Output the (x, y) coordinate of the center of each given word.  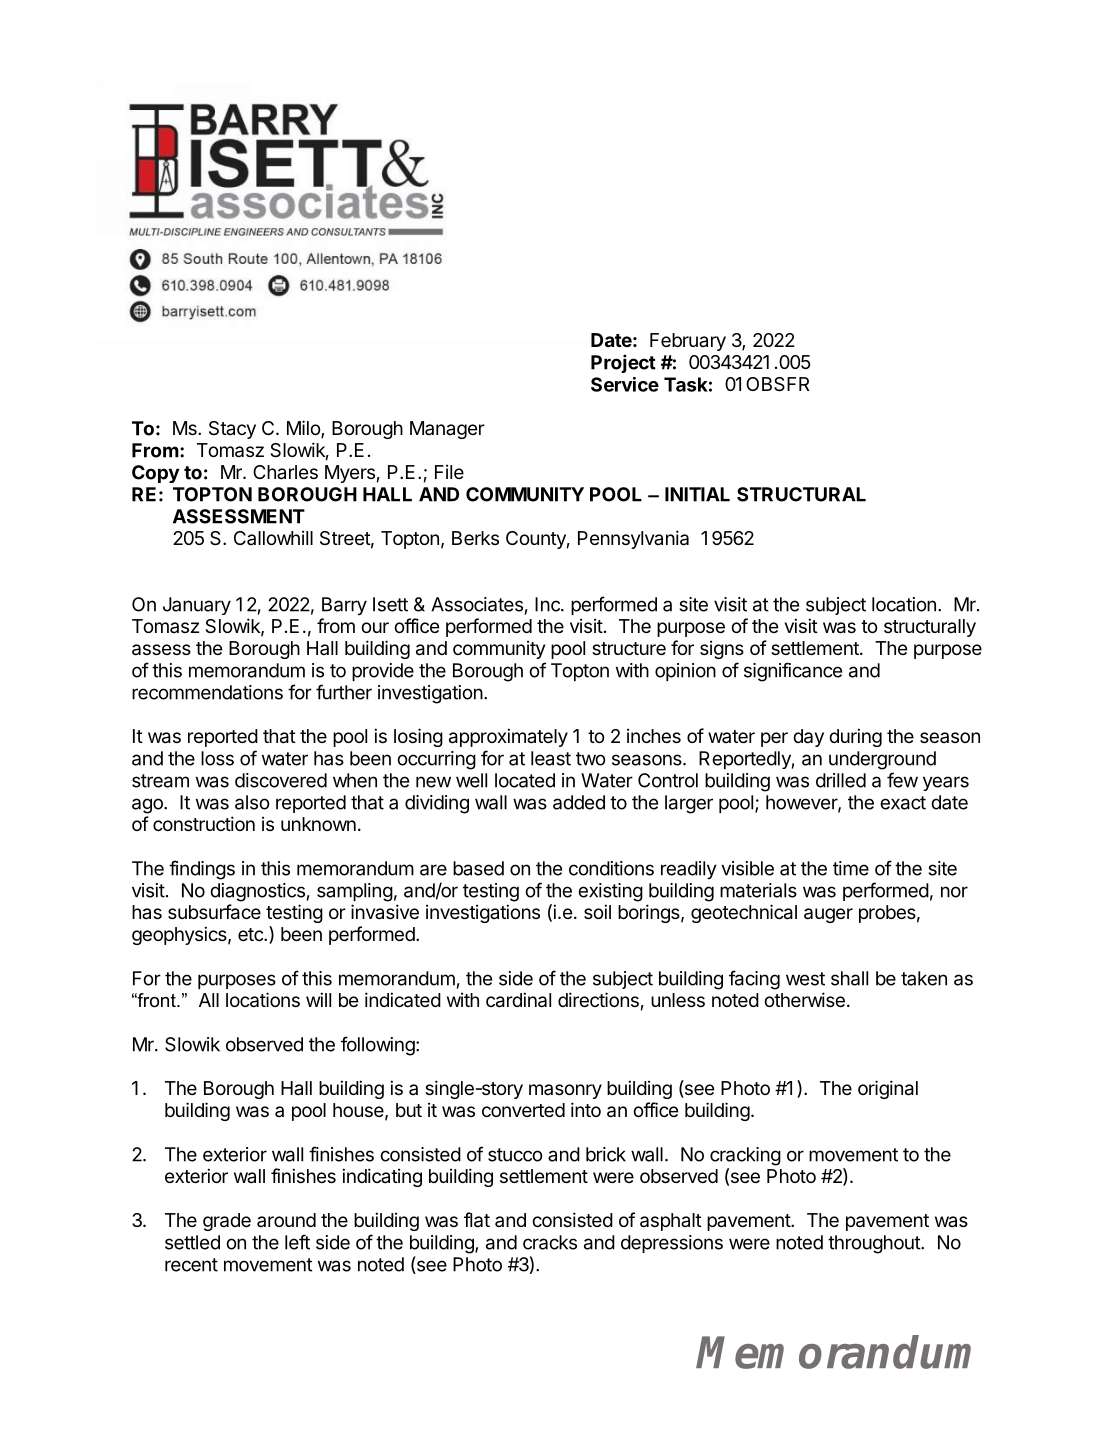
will (318, 999)
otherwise (804, 999)
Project (623, 363)
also (252, 802)
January (197, 606)
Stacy (232, 430)
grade (227, 1222)
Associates (477, 604)
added (579, 802)
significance (793, 672)
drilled (841, 780)
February (688, 342)
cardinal (518, 1000)
